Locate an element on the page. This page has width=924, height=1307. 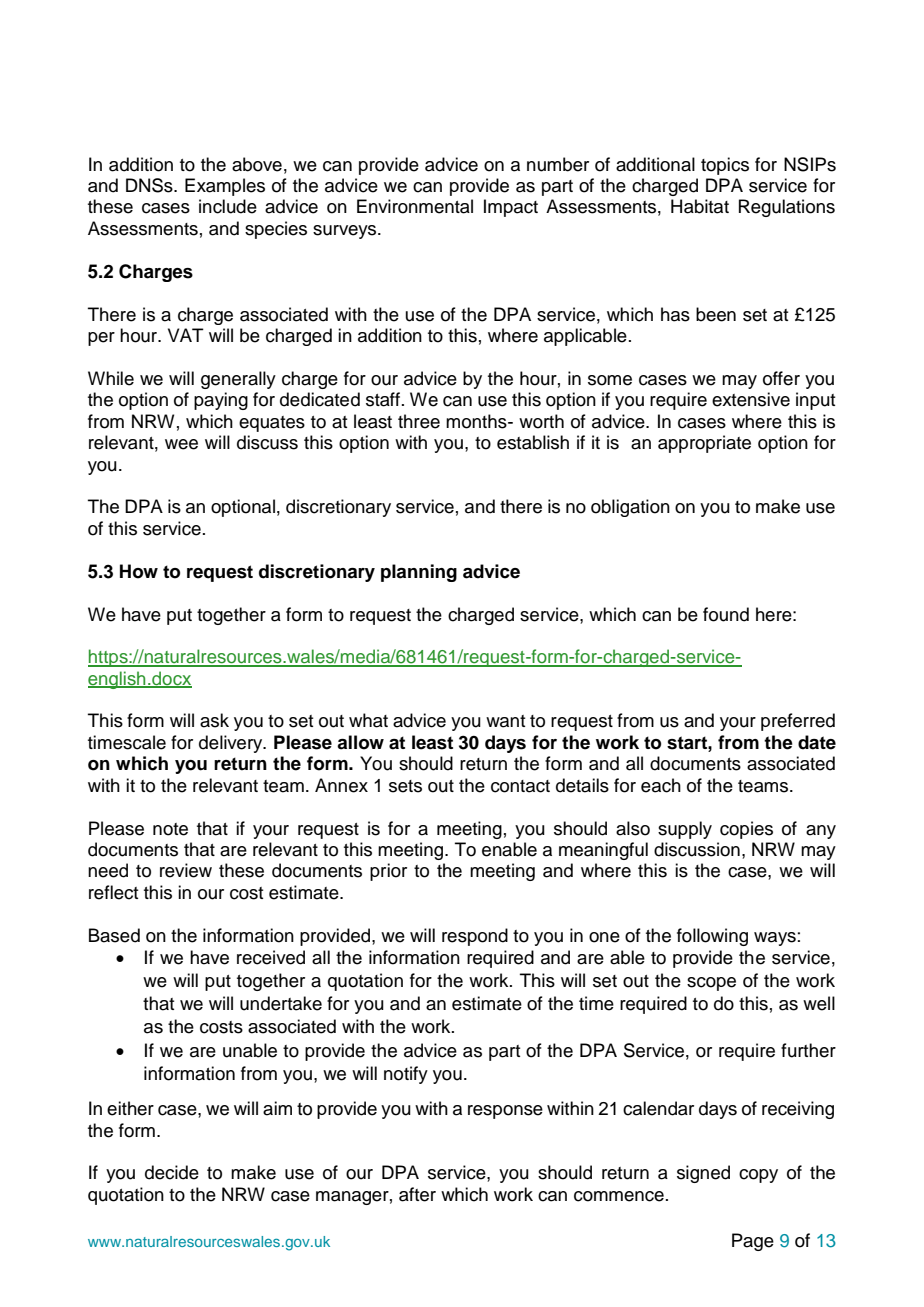
copies is located at coordinates (746, 830).
